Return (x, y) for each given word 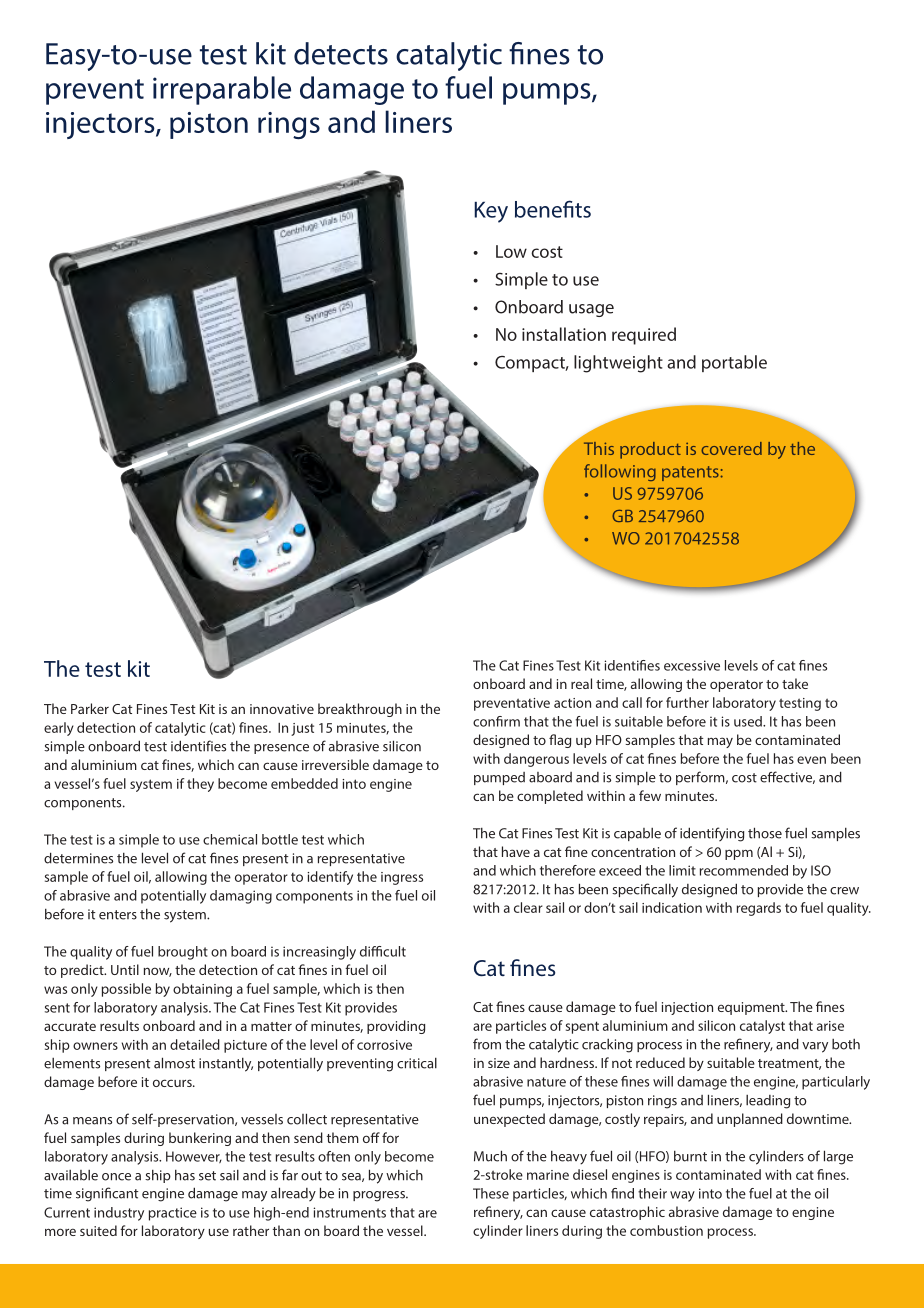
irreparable (222, 90)
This (599, 448)
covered (731, 448)
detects (341, 53)
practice (173, 1214)
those (765, 833)
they (200, 785)
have (516, 851)
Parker (90, 708)
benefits (553, 209)
